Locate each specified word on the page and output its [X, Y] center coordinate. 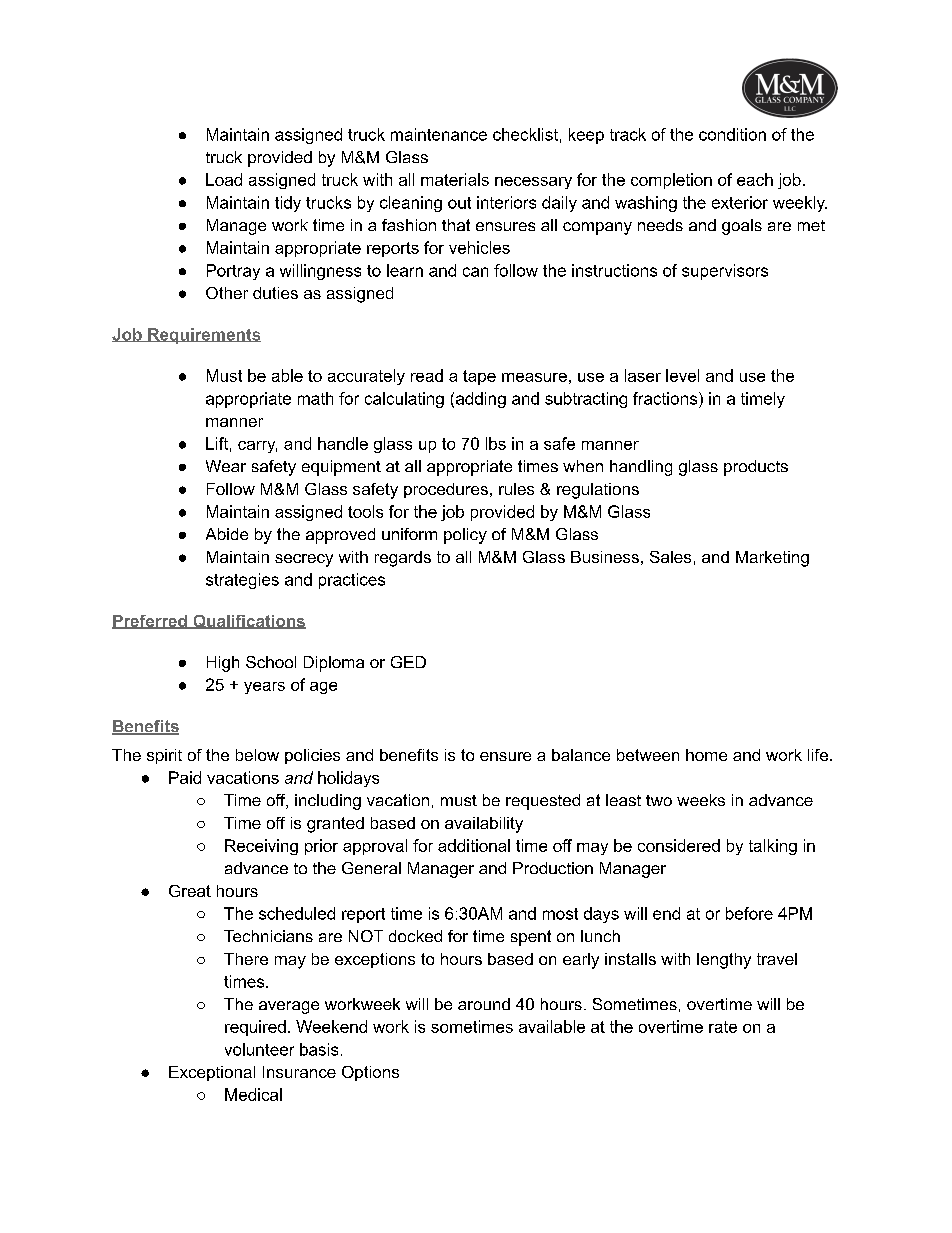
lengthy [724, 961]
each [755, 179]
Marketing [772, 559]
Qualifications [248, 622]
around [484, 1004]
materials [455, 179]
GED [408, 662]
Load [224, 179]
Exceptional [212, 1073]
